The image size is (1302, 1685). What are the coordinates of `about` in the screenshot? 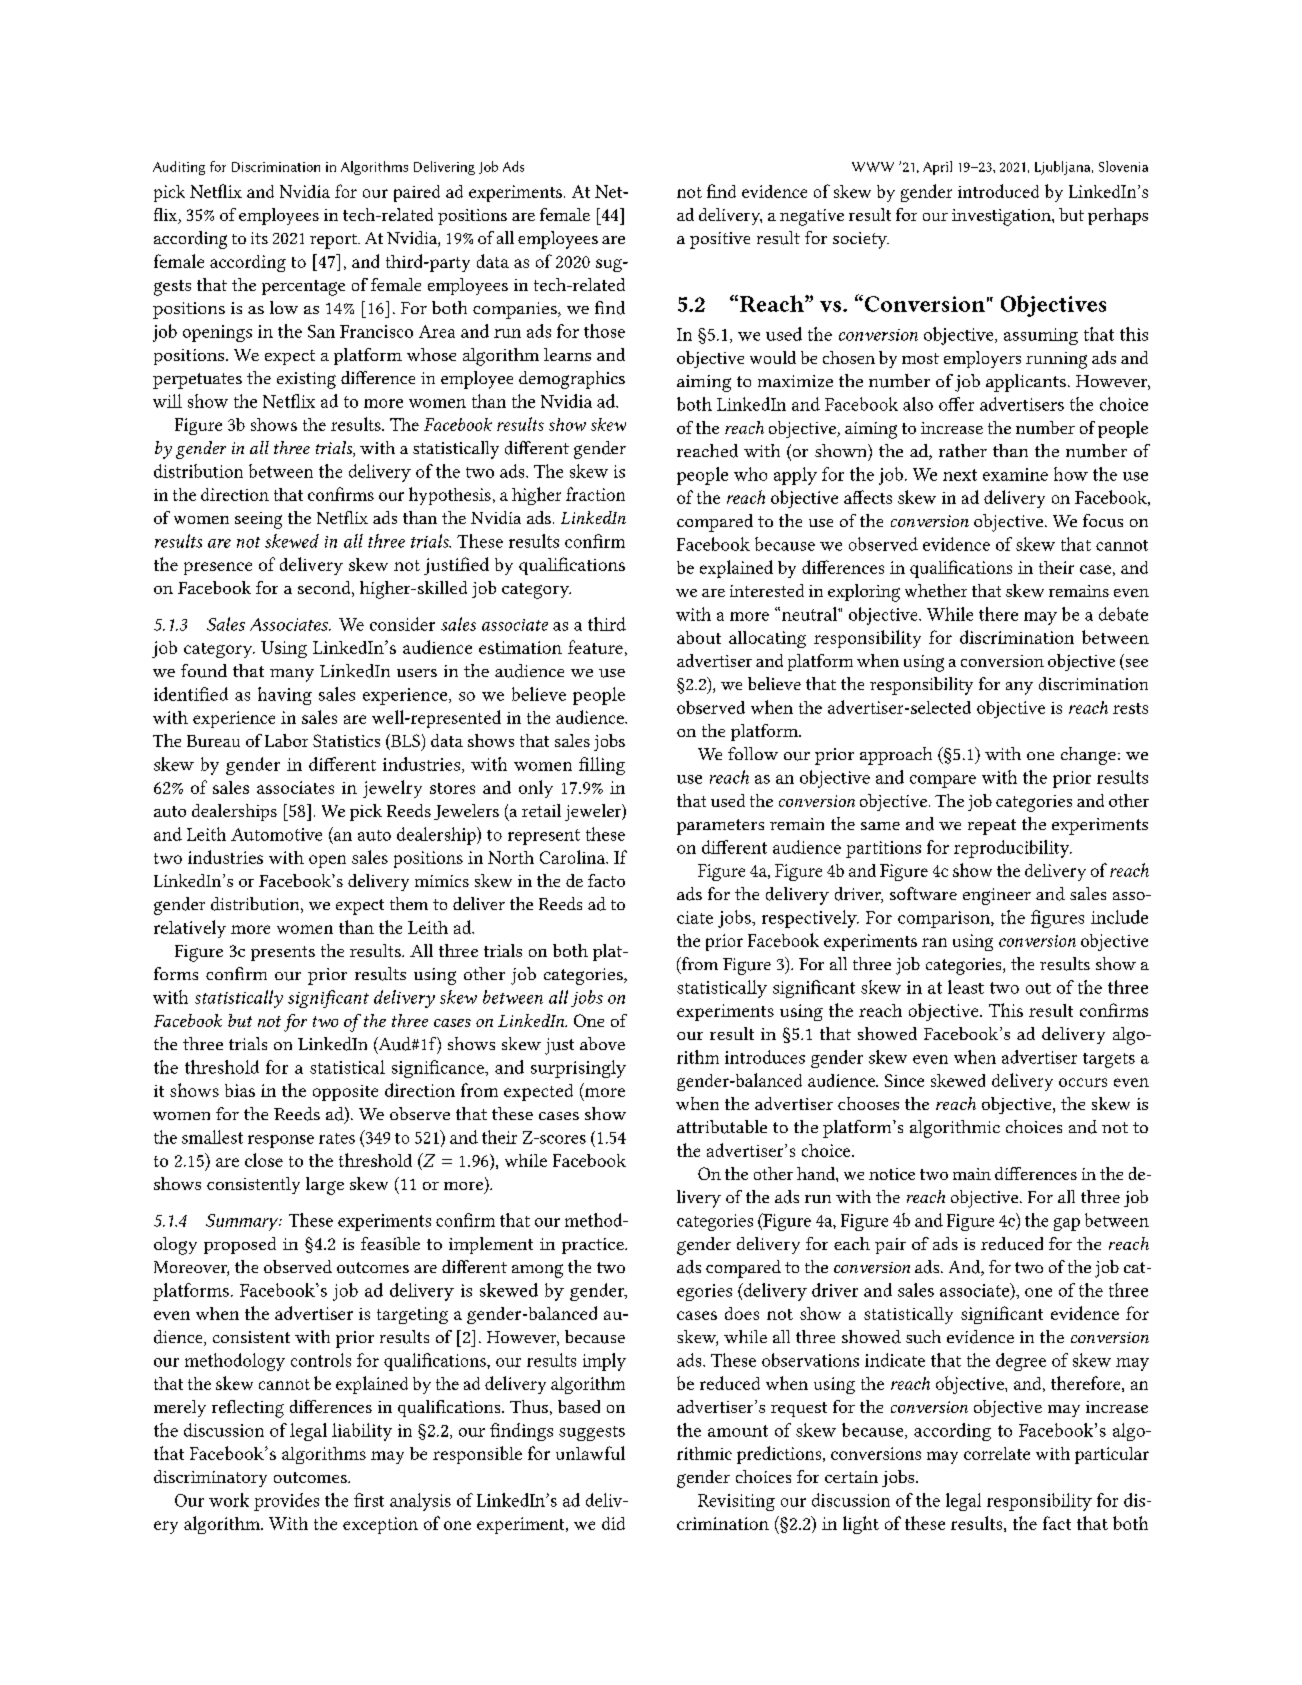 It's located at (699, 637).
